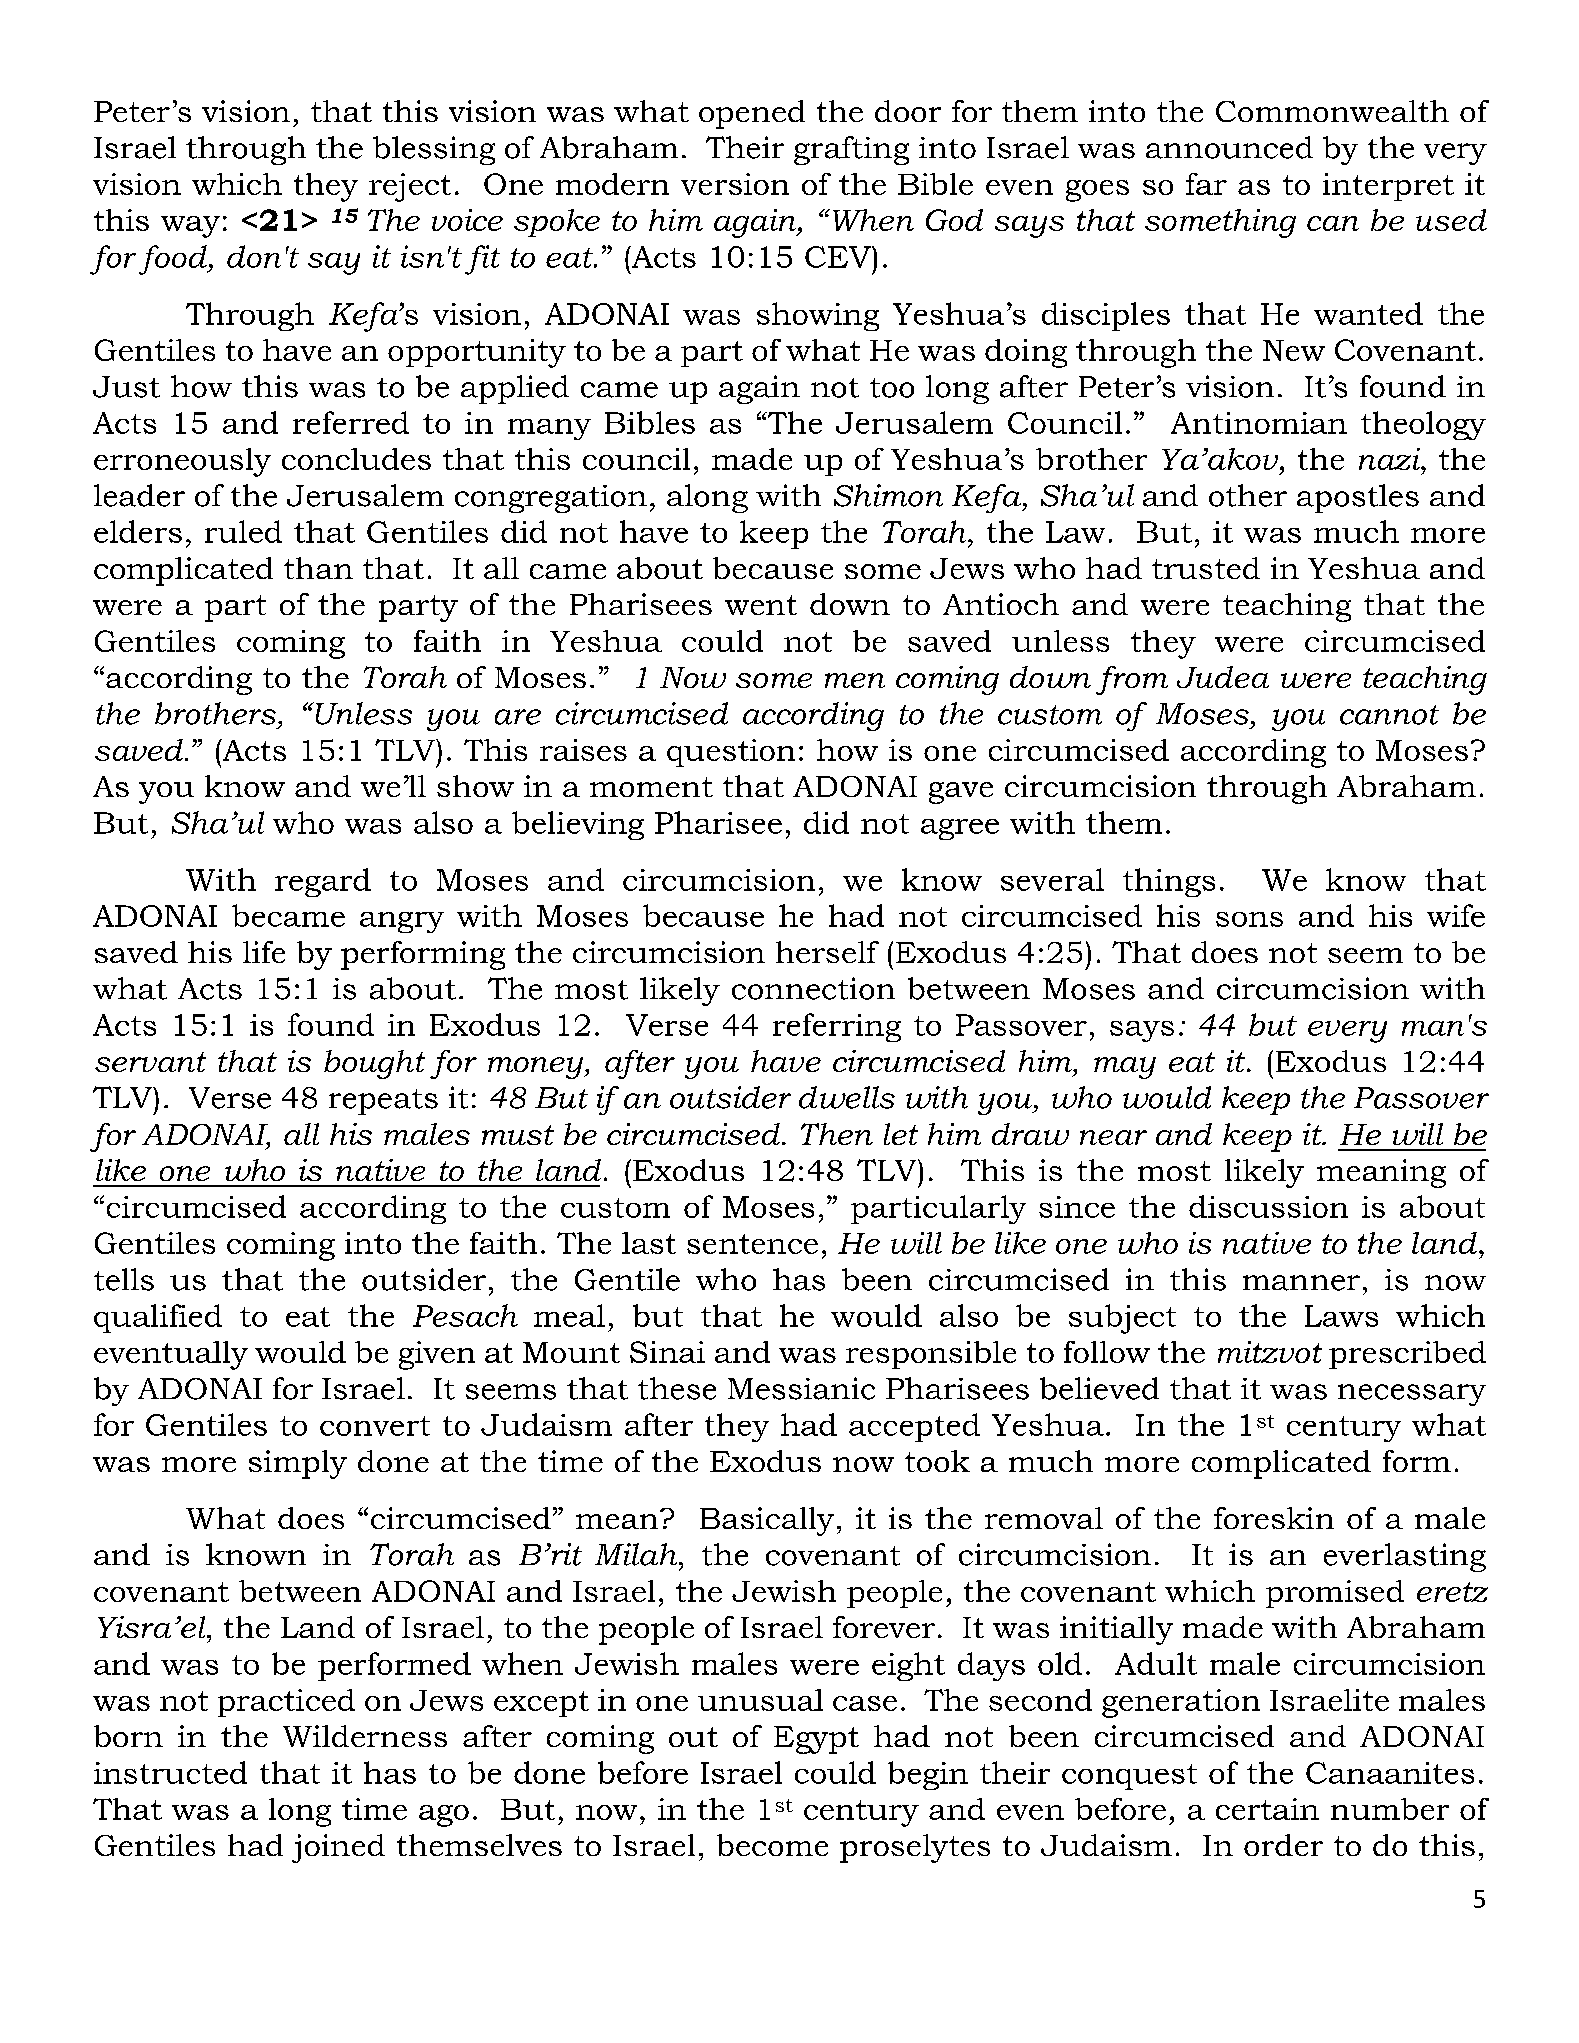 The height and width of the screenshot is (2043, 1579). I want to click on joined, so click(338, 1848).
